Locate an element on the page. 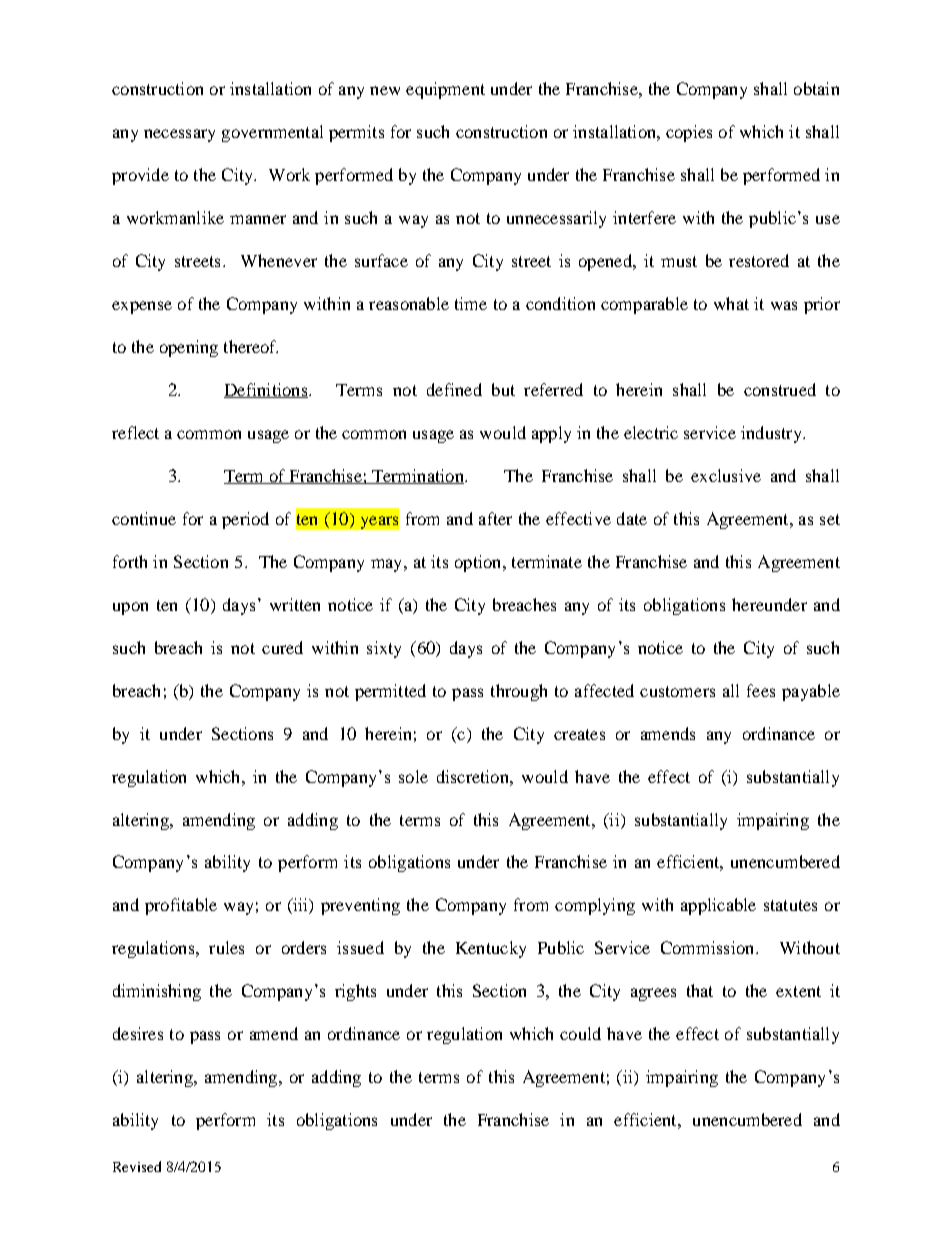 Image resolution: width=952 pixels, height=1233 pixels. Kentucky is located at coordinates (491, 949).
